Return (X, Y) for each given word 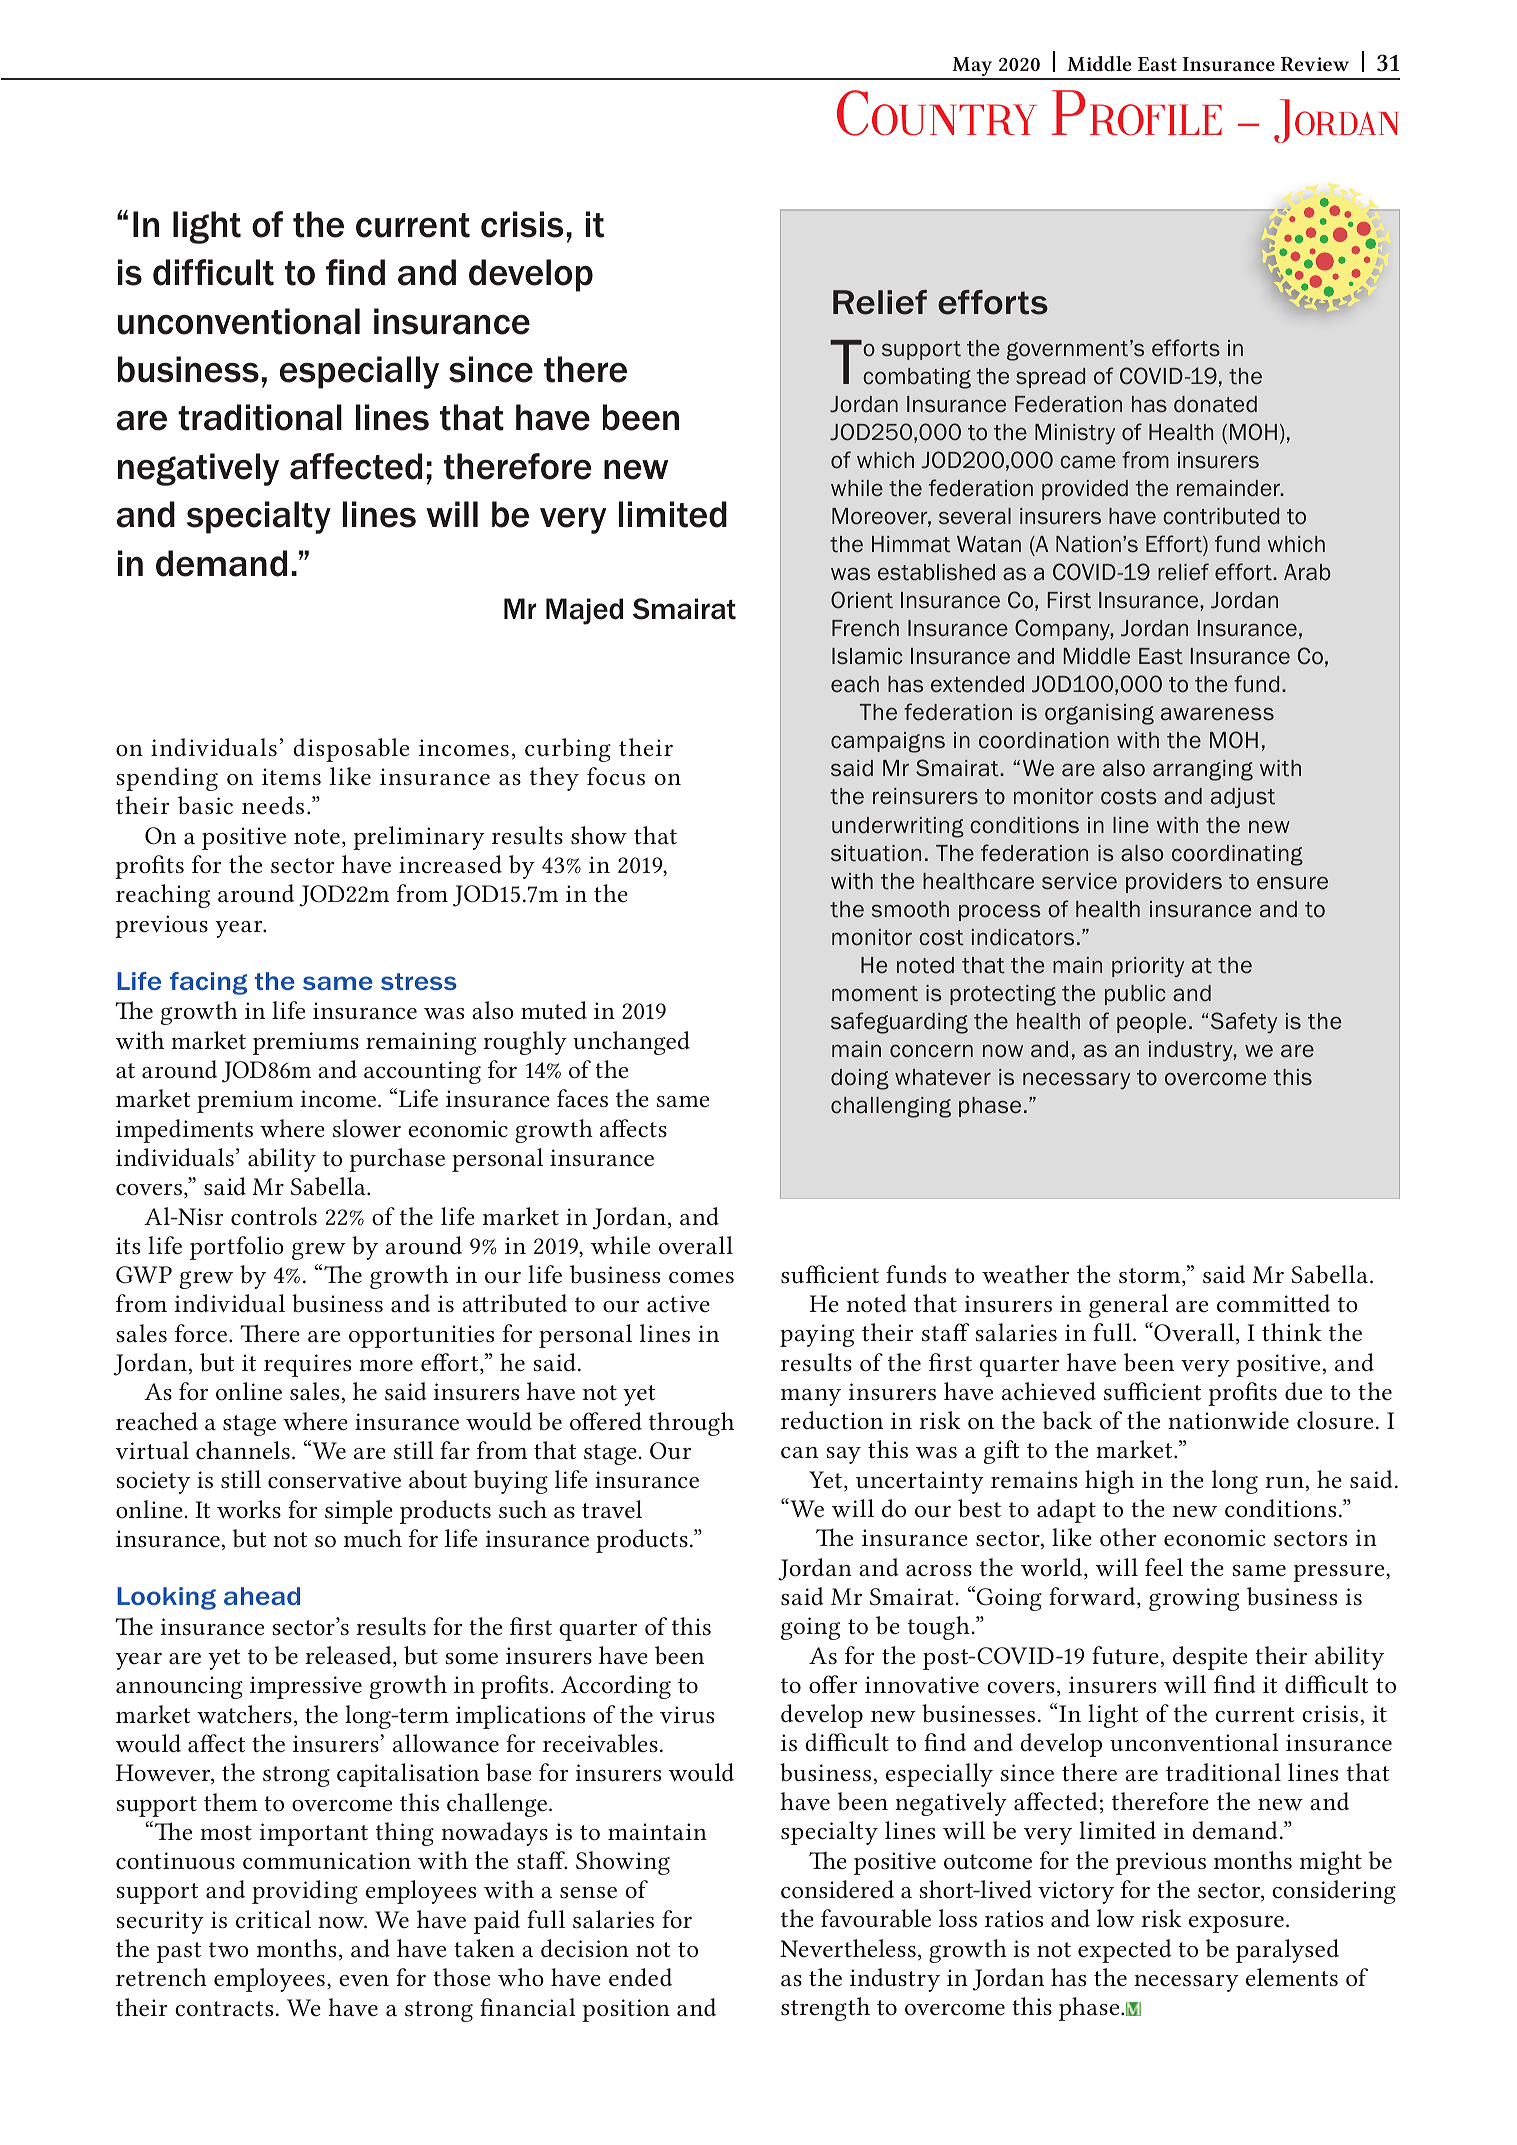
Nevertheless (848, 1948)
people (1151, 1023)
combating (917, 378)
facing (208, 983)
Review (1315, 64)
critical (273, 1919)
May (972, 68)
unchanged (631, 1043)
